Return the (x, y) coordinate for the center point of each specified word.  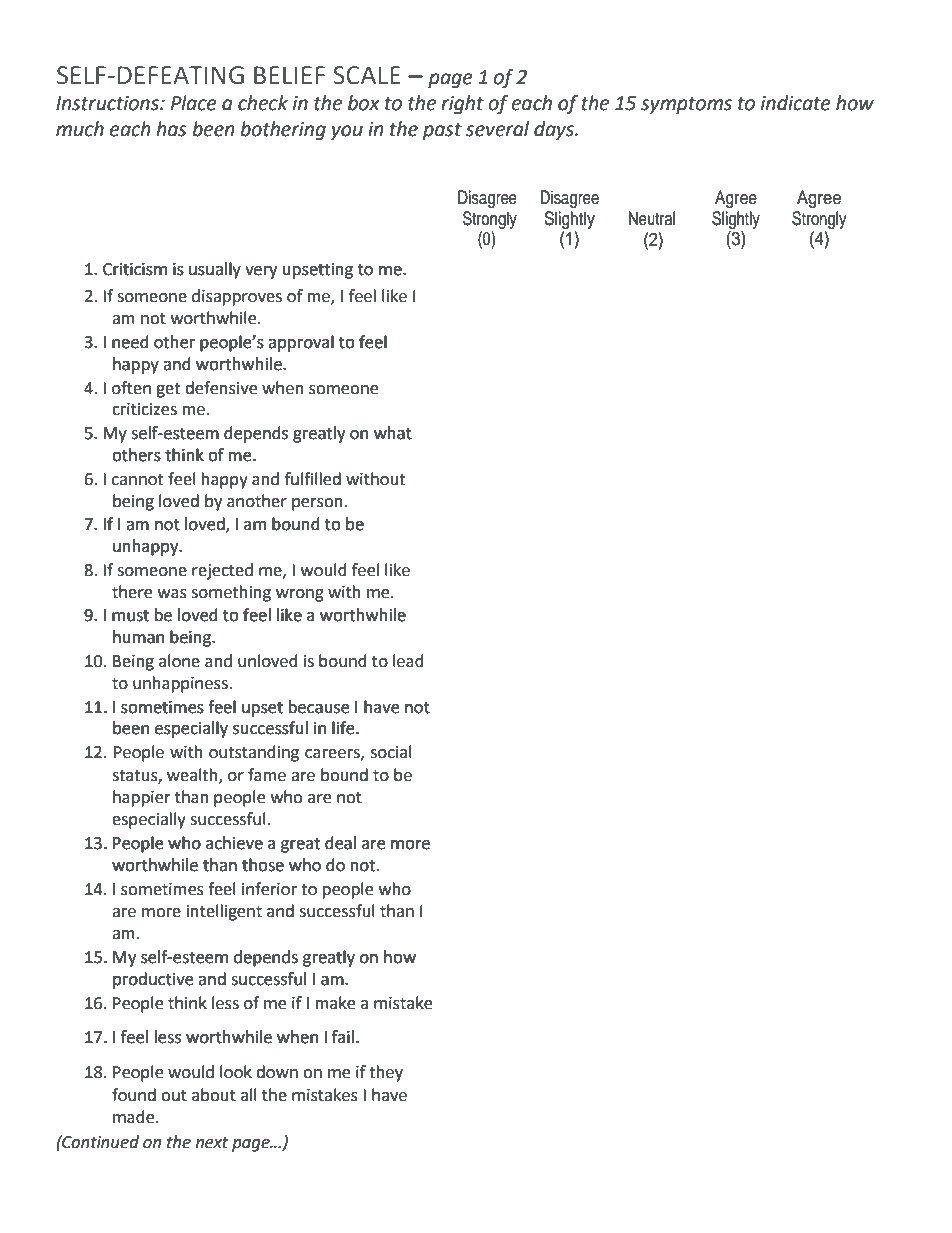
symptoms (686, 105)
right (462, 104)
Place (194, 103)
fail (343, 1037)
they (386, 1073)
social (391, 752)
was (172, 594)
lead (408, 661)
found (134, 1095)
